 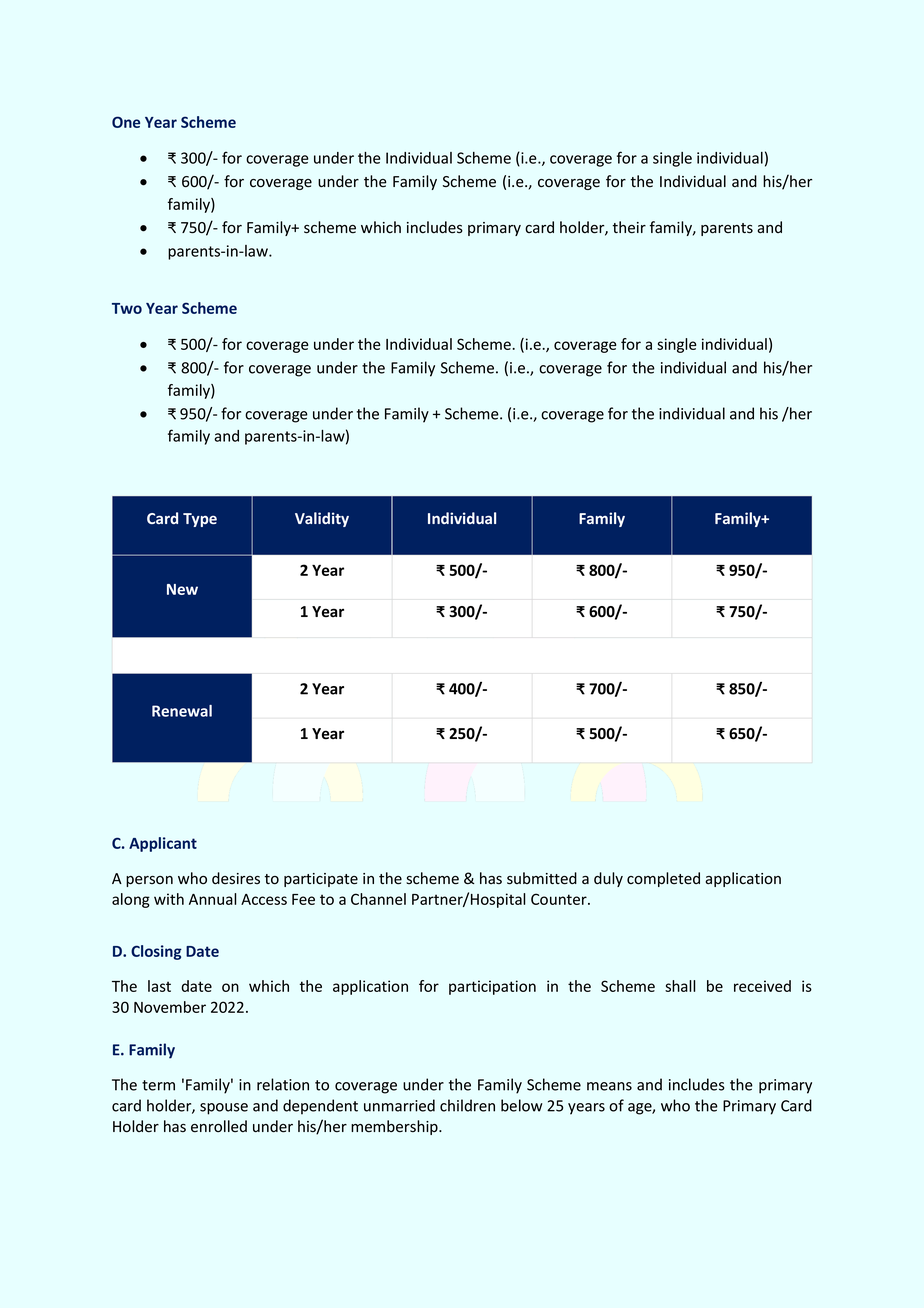 I want to click on Validity, so click(x=322, y=519).
